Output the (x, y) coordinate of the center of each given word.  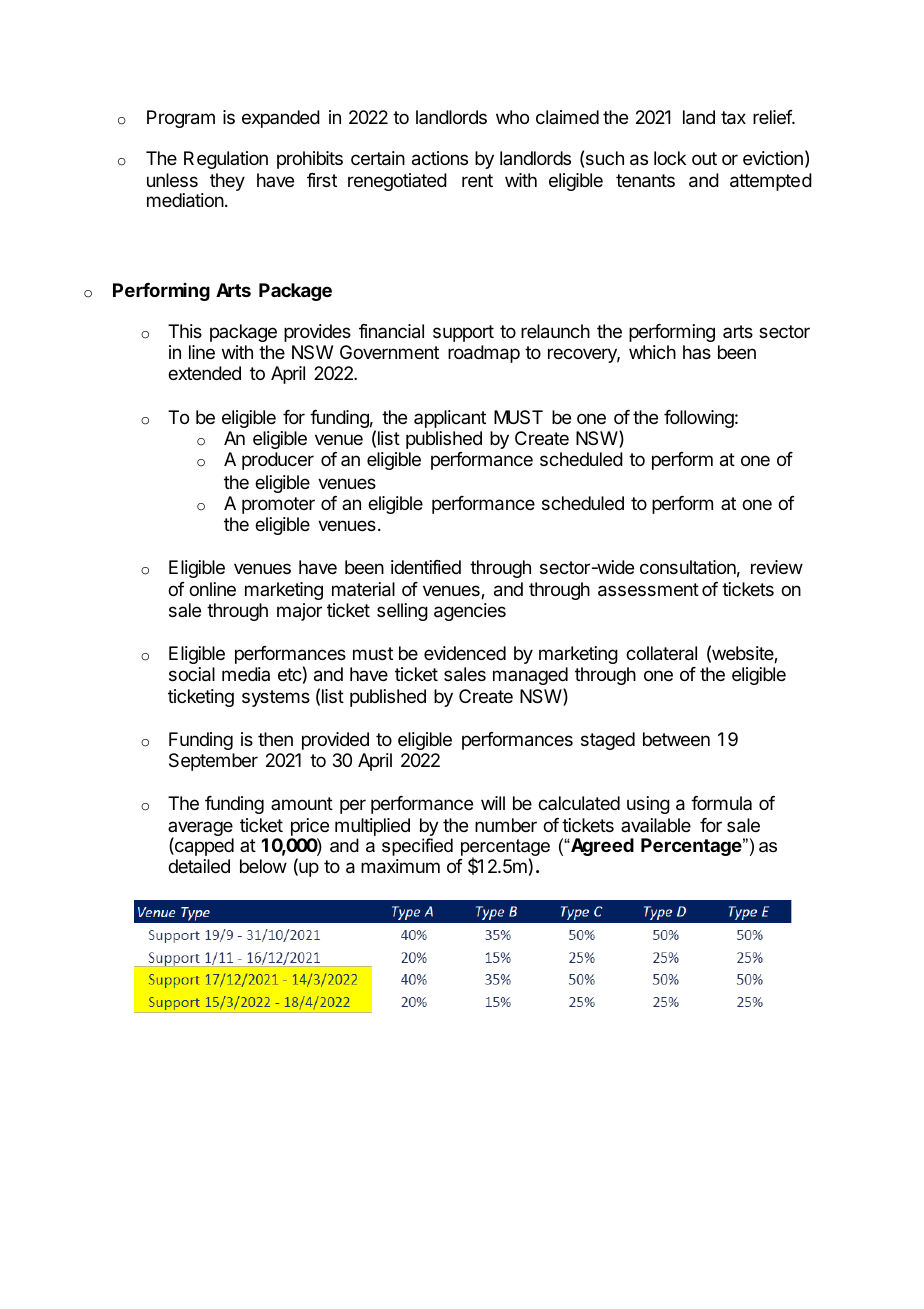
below (263, 866)
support (463, 333)
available (656, 825)
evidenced (465, 653)
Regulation (226, 160)
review (777, 567)
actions (440, 158)
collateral (661, 653)
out (704, 158)
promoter (278, 505)
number (506, 825)
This (185, 331)
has (697, 352)
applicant (450, 419)
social (192, 674)
